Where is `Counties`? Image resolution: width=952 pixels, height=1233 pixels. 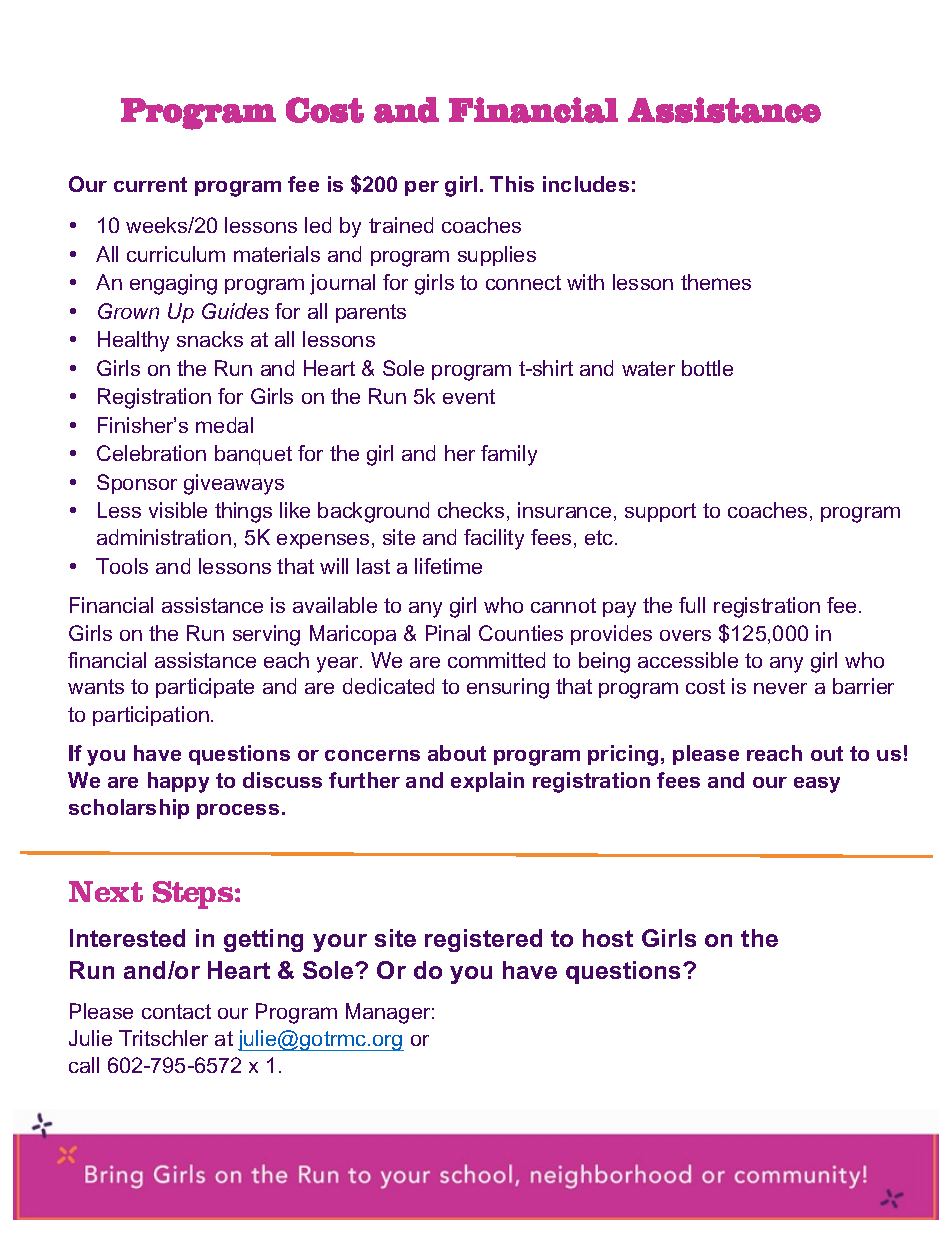 Counties is located at coordinates (521, 633).
